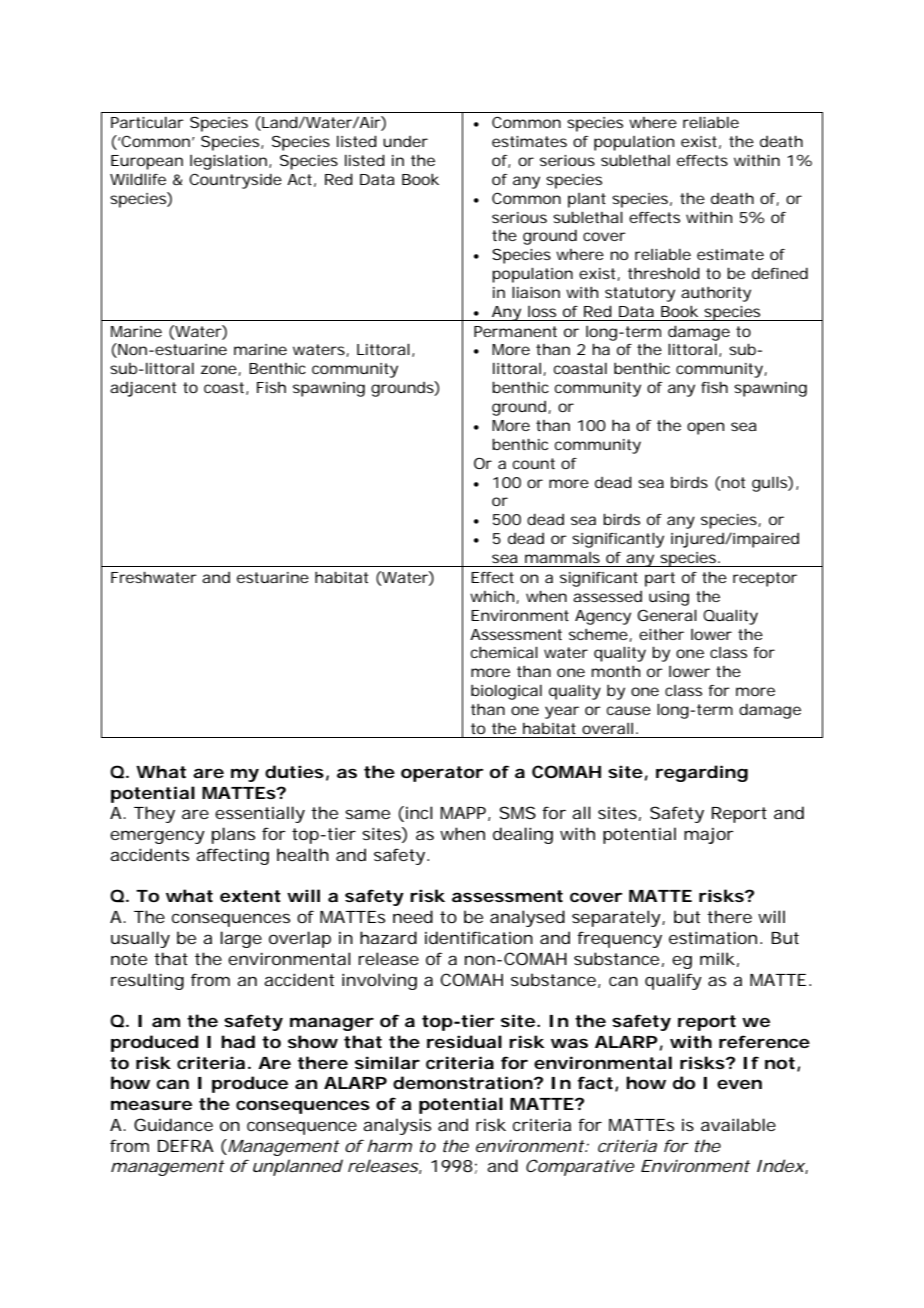 The height and width of the screenshot is (1308, 924). I want to click on Guidance, so click(173, 1124).
